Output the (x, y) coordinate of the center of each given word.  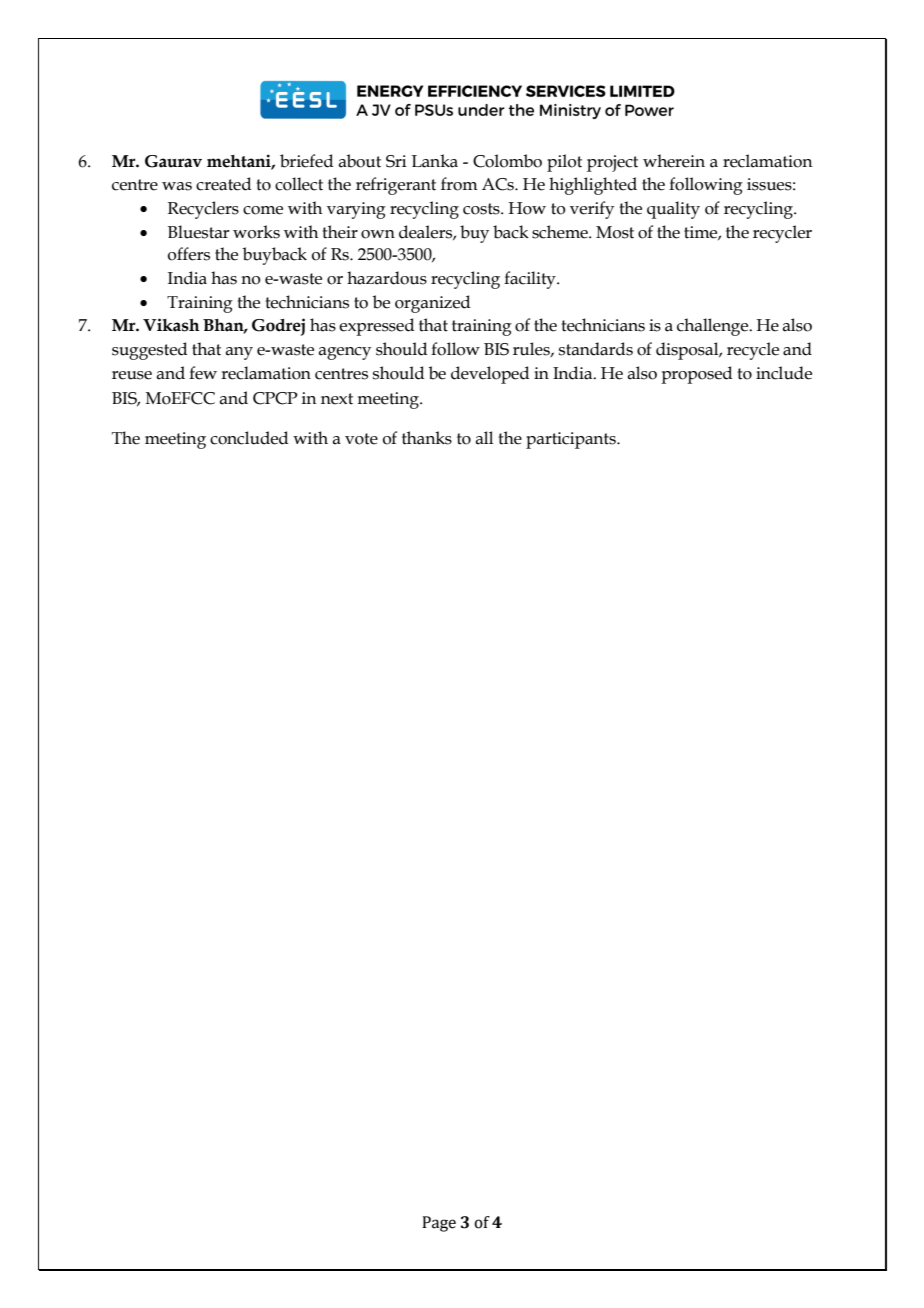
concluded (249, 438)
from (459, 184)
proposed (696, 375)
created (223, 184)
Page (439, 1224)
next (337, 399)
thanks (427, 438)
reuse (132, 375)
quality (673, 210)
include (784, 373)
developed (490, 375)
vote (361, 439)
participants (572, 440)
